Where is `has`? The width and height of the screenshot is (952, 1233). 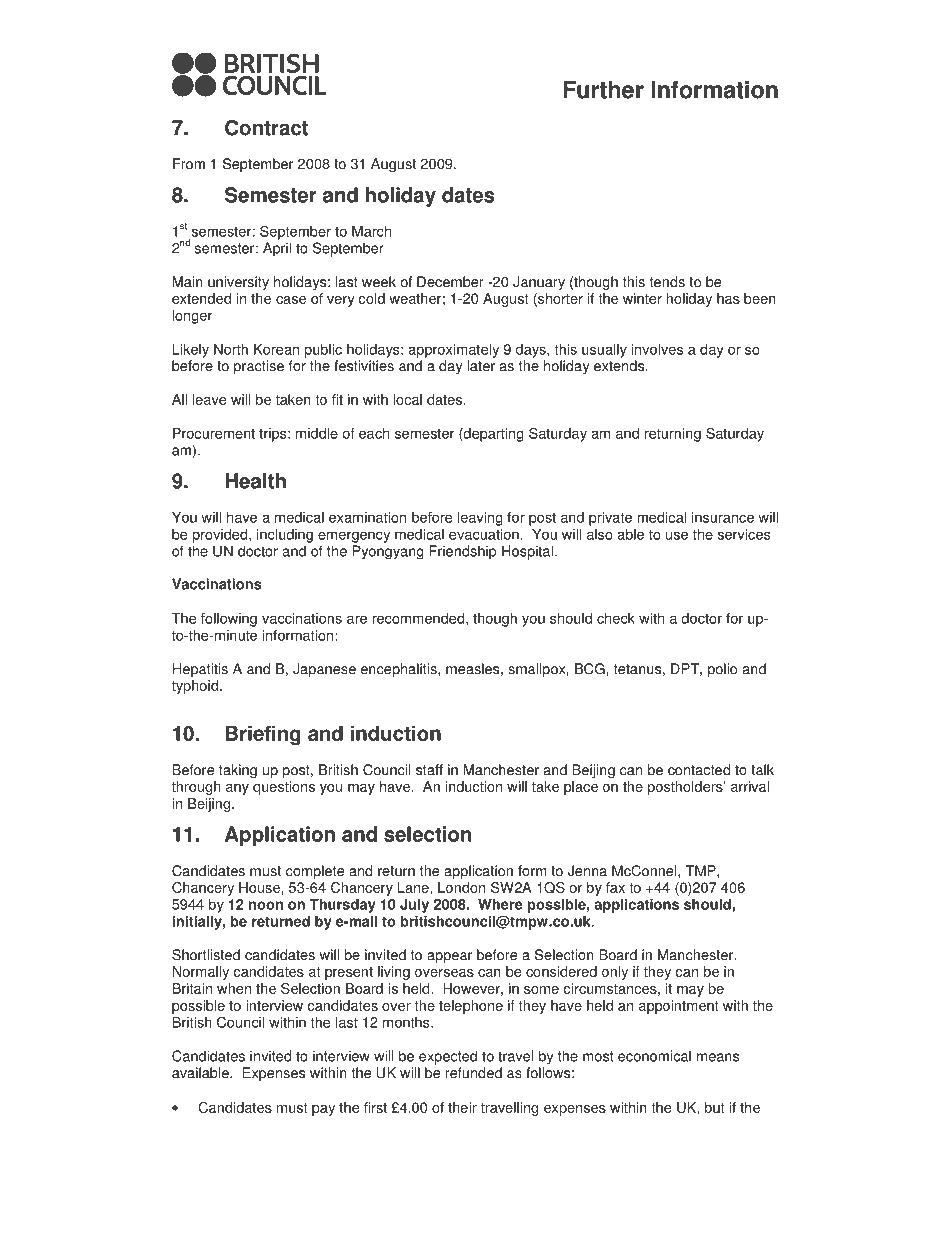
has is located at coordinates (728, 298).
